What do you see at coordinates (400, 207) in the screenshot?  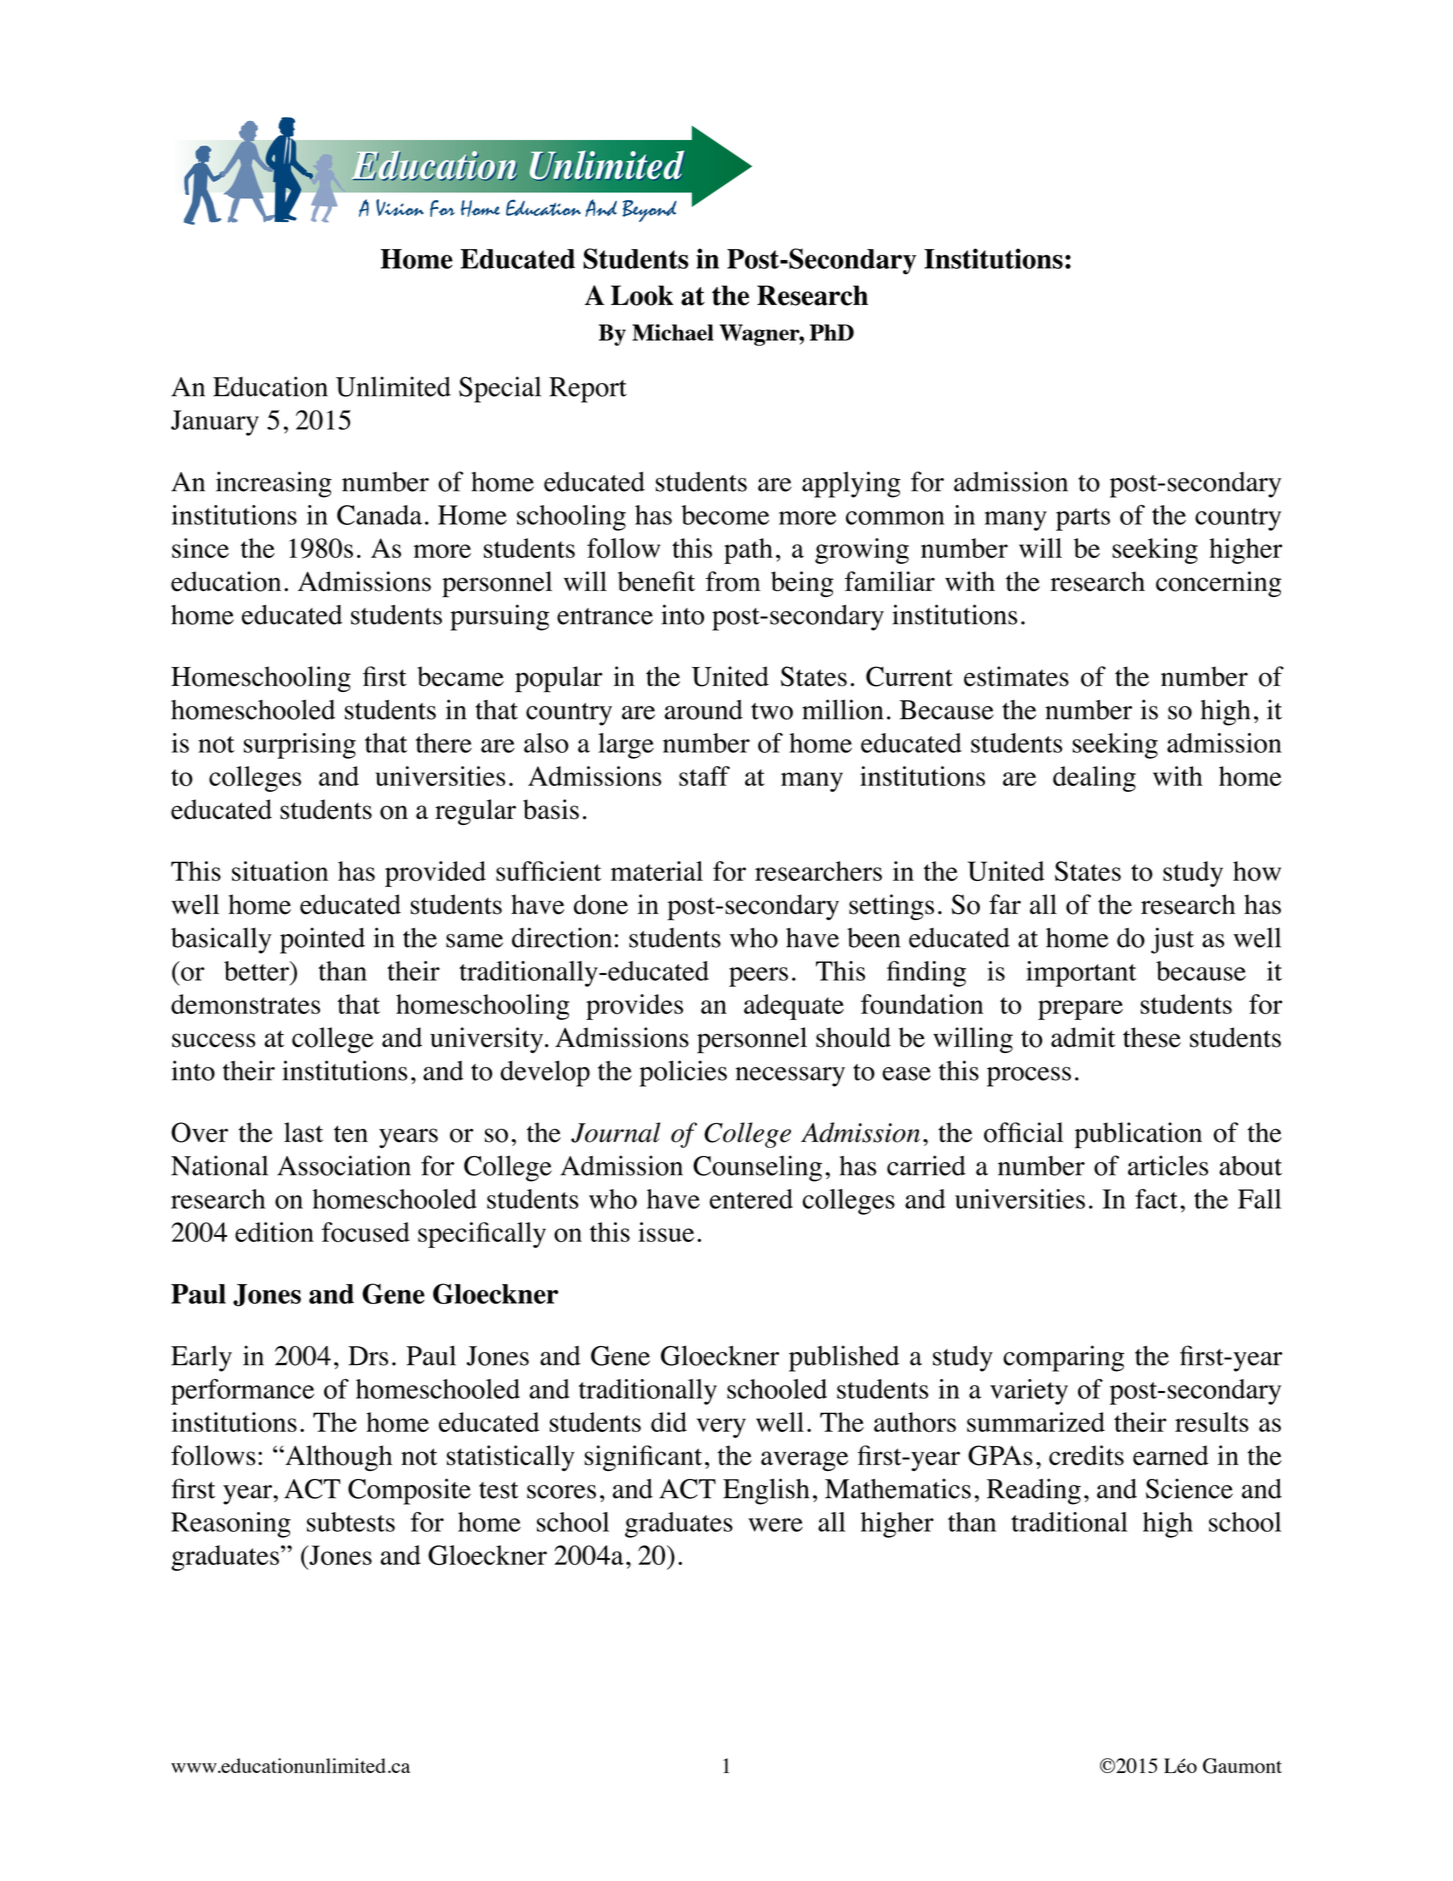 I see `Vision` at bounding box center [400, 207].
